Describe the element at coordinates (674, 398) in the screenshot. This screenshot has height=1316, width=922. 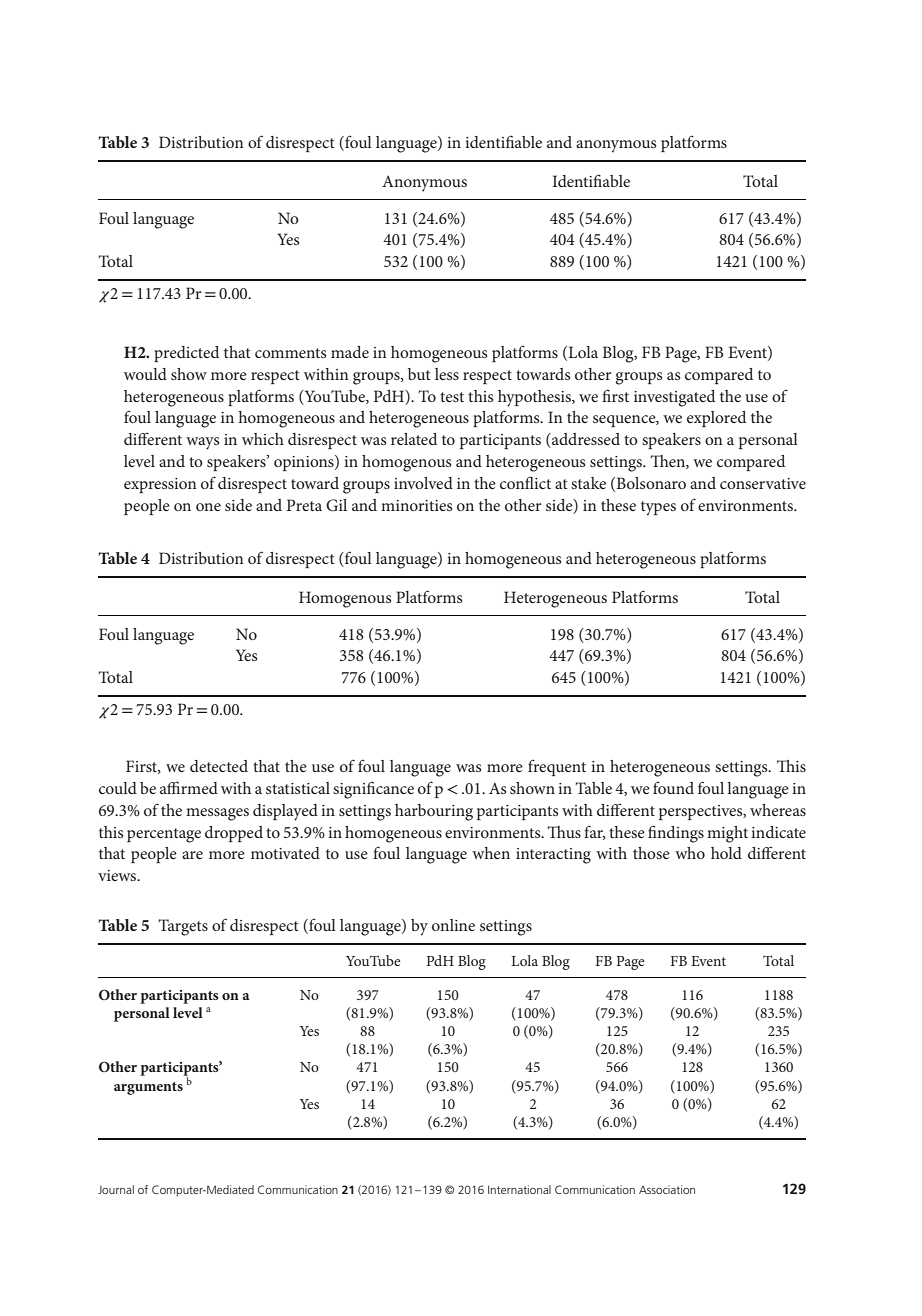
I see `investigated` at that location.
